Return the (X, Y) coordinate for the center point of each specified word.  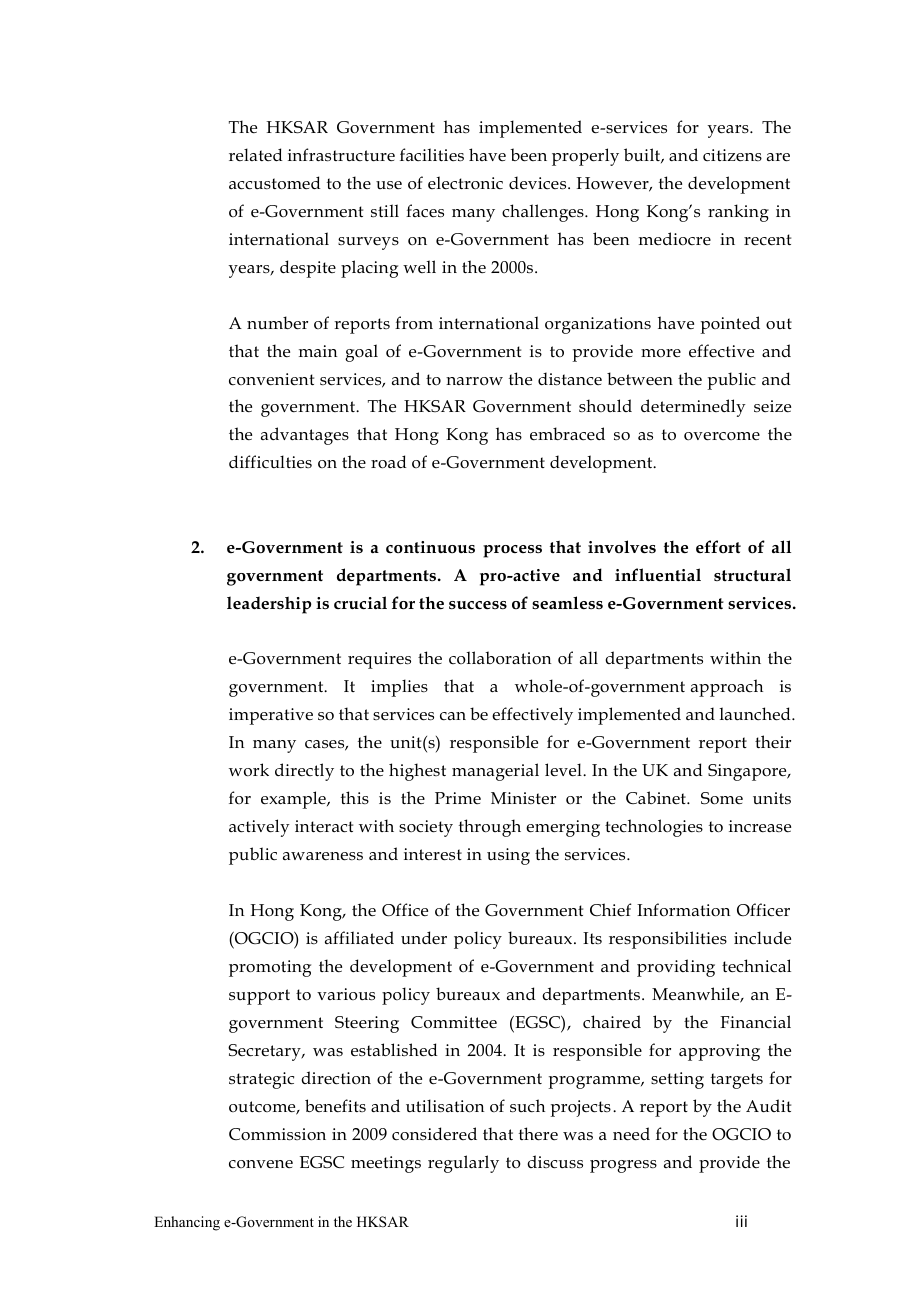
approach (727, 688)
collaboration (500, 658)
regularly (463, 1164)
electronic (465, 183)
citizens (732, 155)
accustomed (275, 183)
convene (261, 1164)
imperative (271, 716)
